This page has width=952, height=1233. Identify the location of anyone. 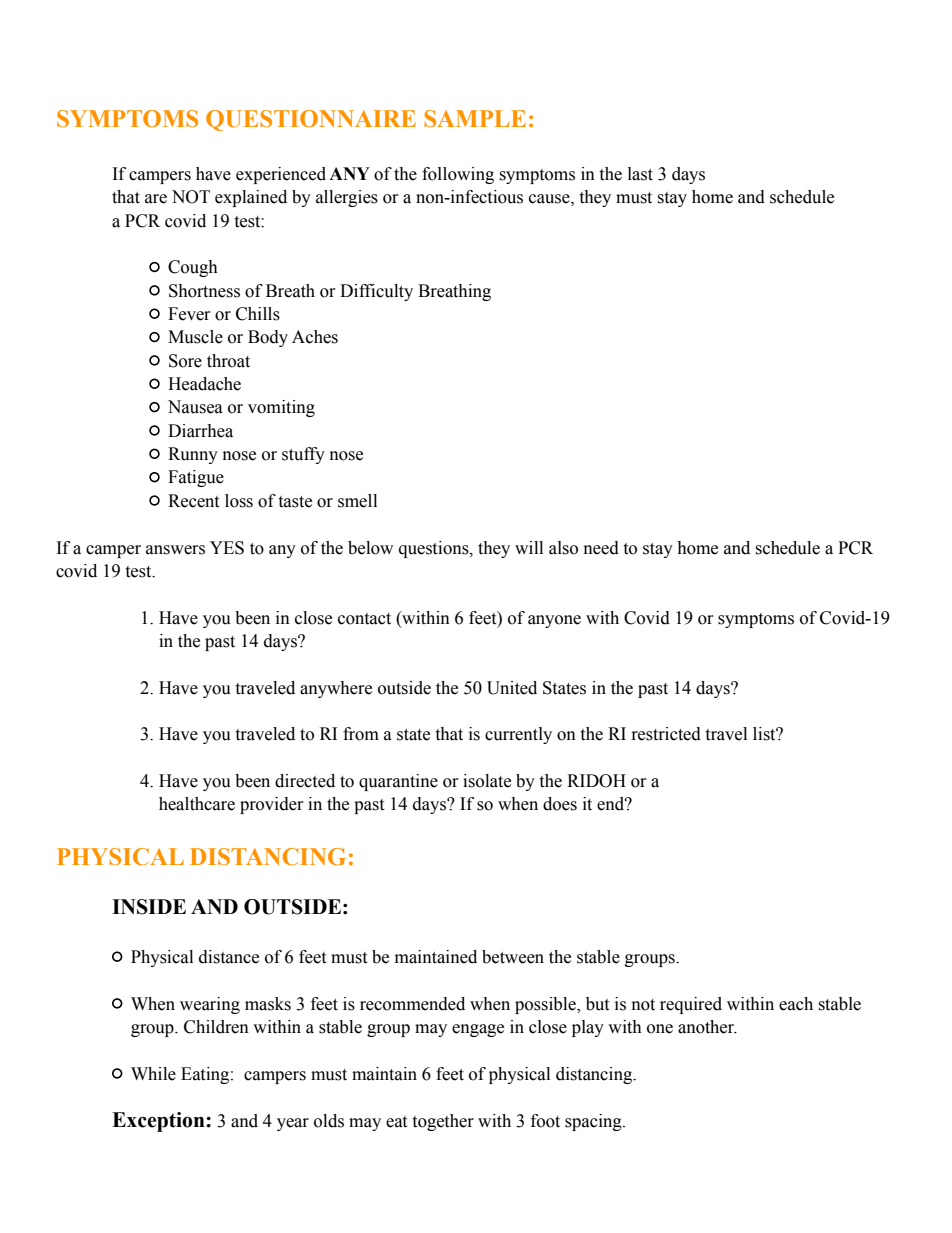
(554, 621).
